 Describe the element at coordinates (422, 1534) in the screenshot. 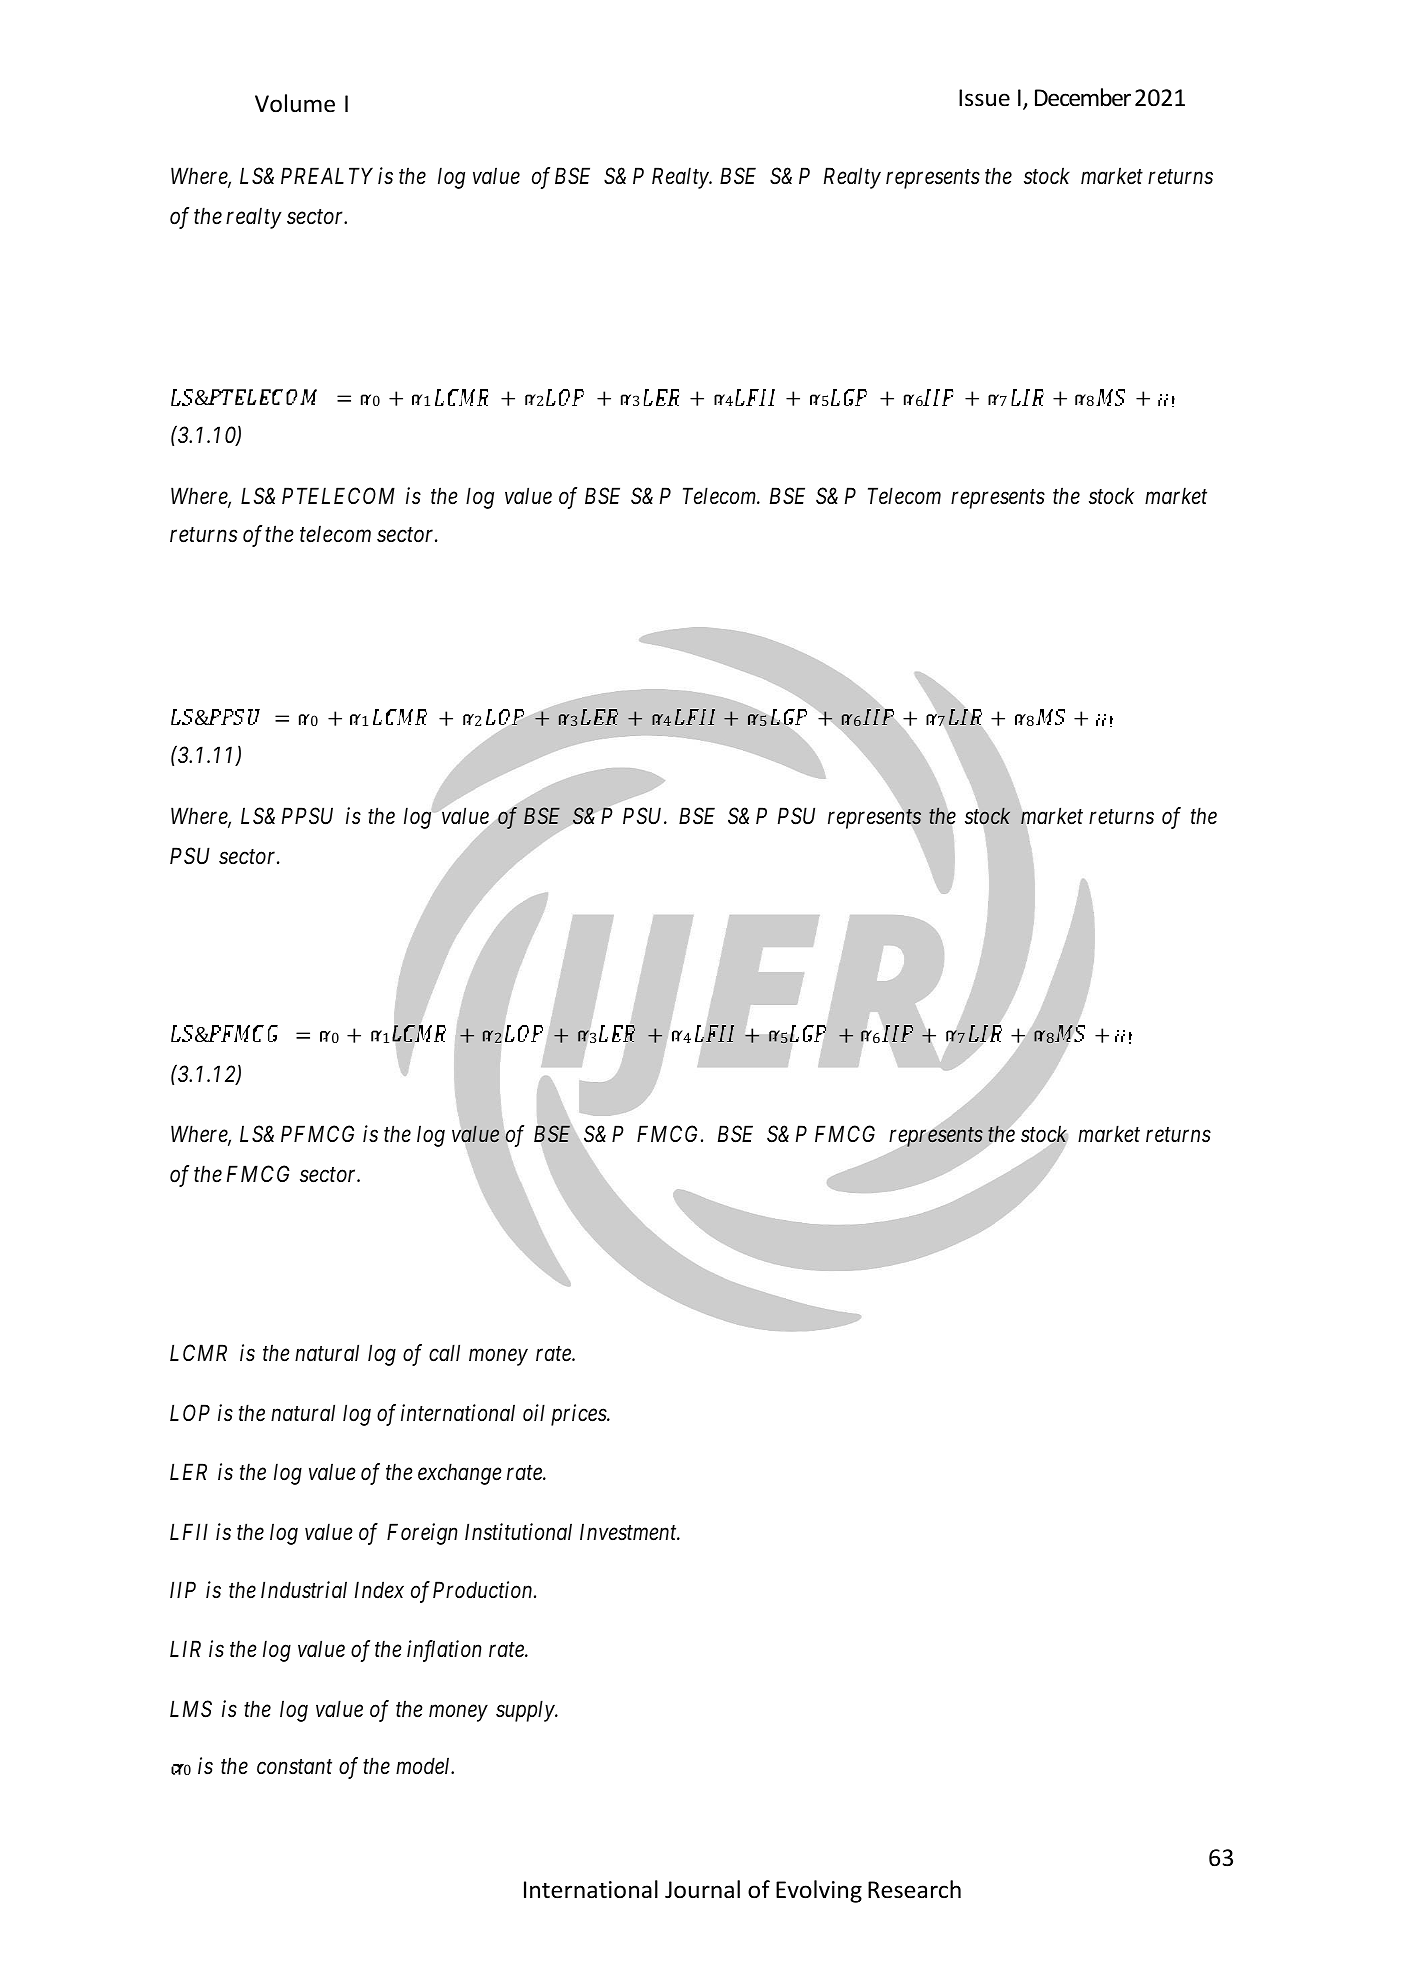

I see `Foreign` at that location.
